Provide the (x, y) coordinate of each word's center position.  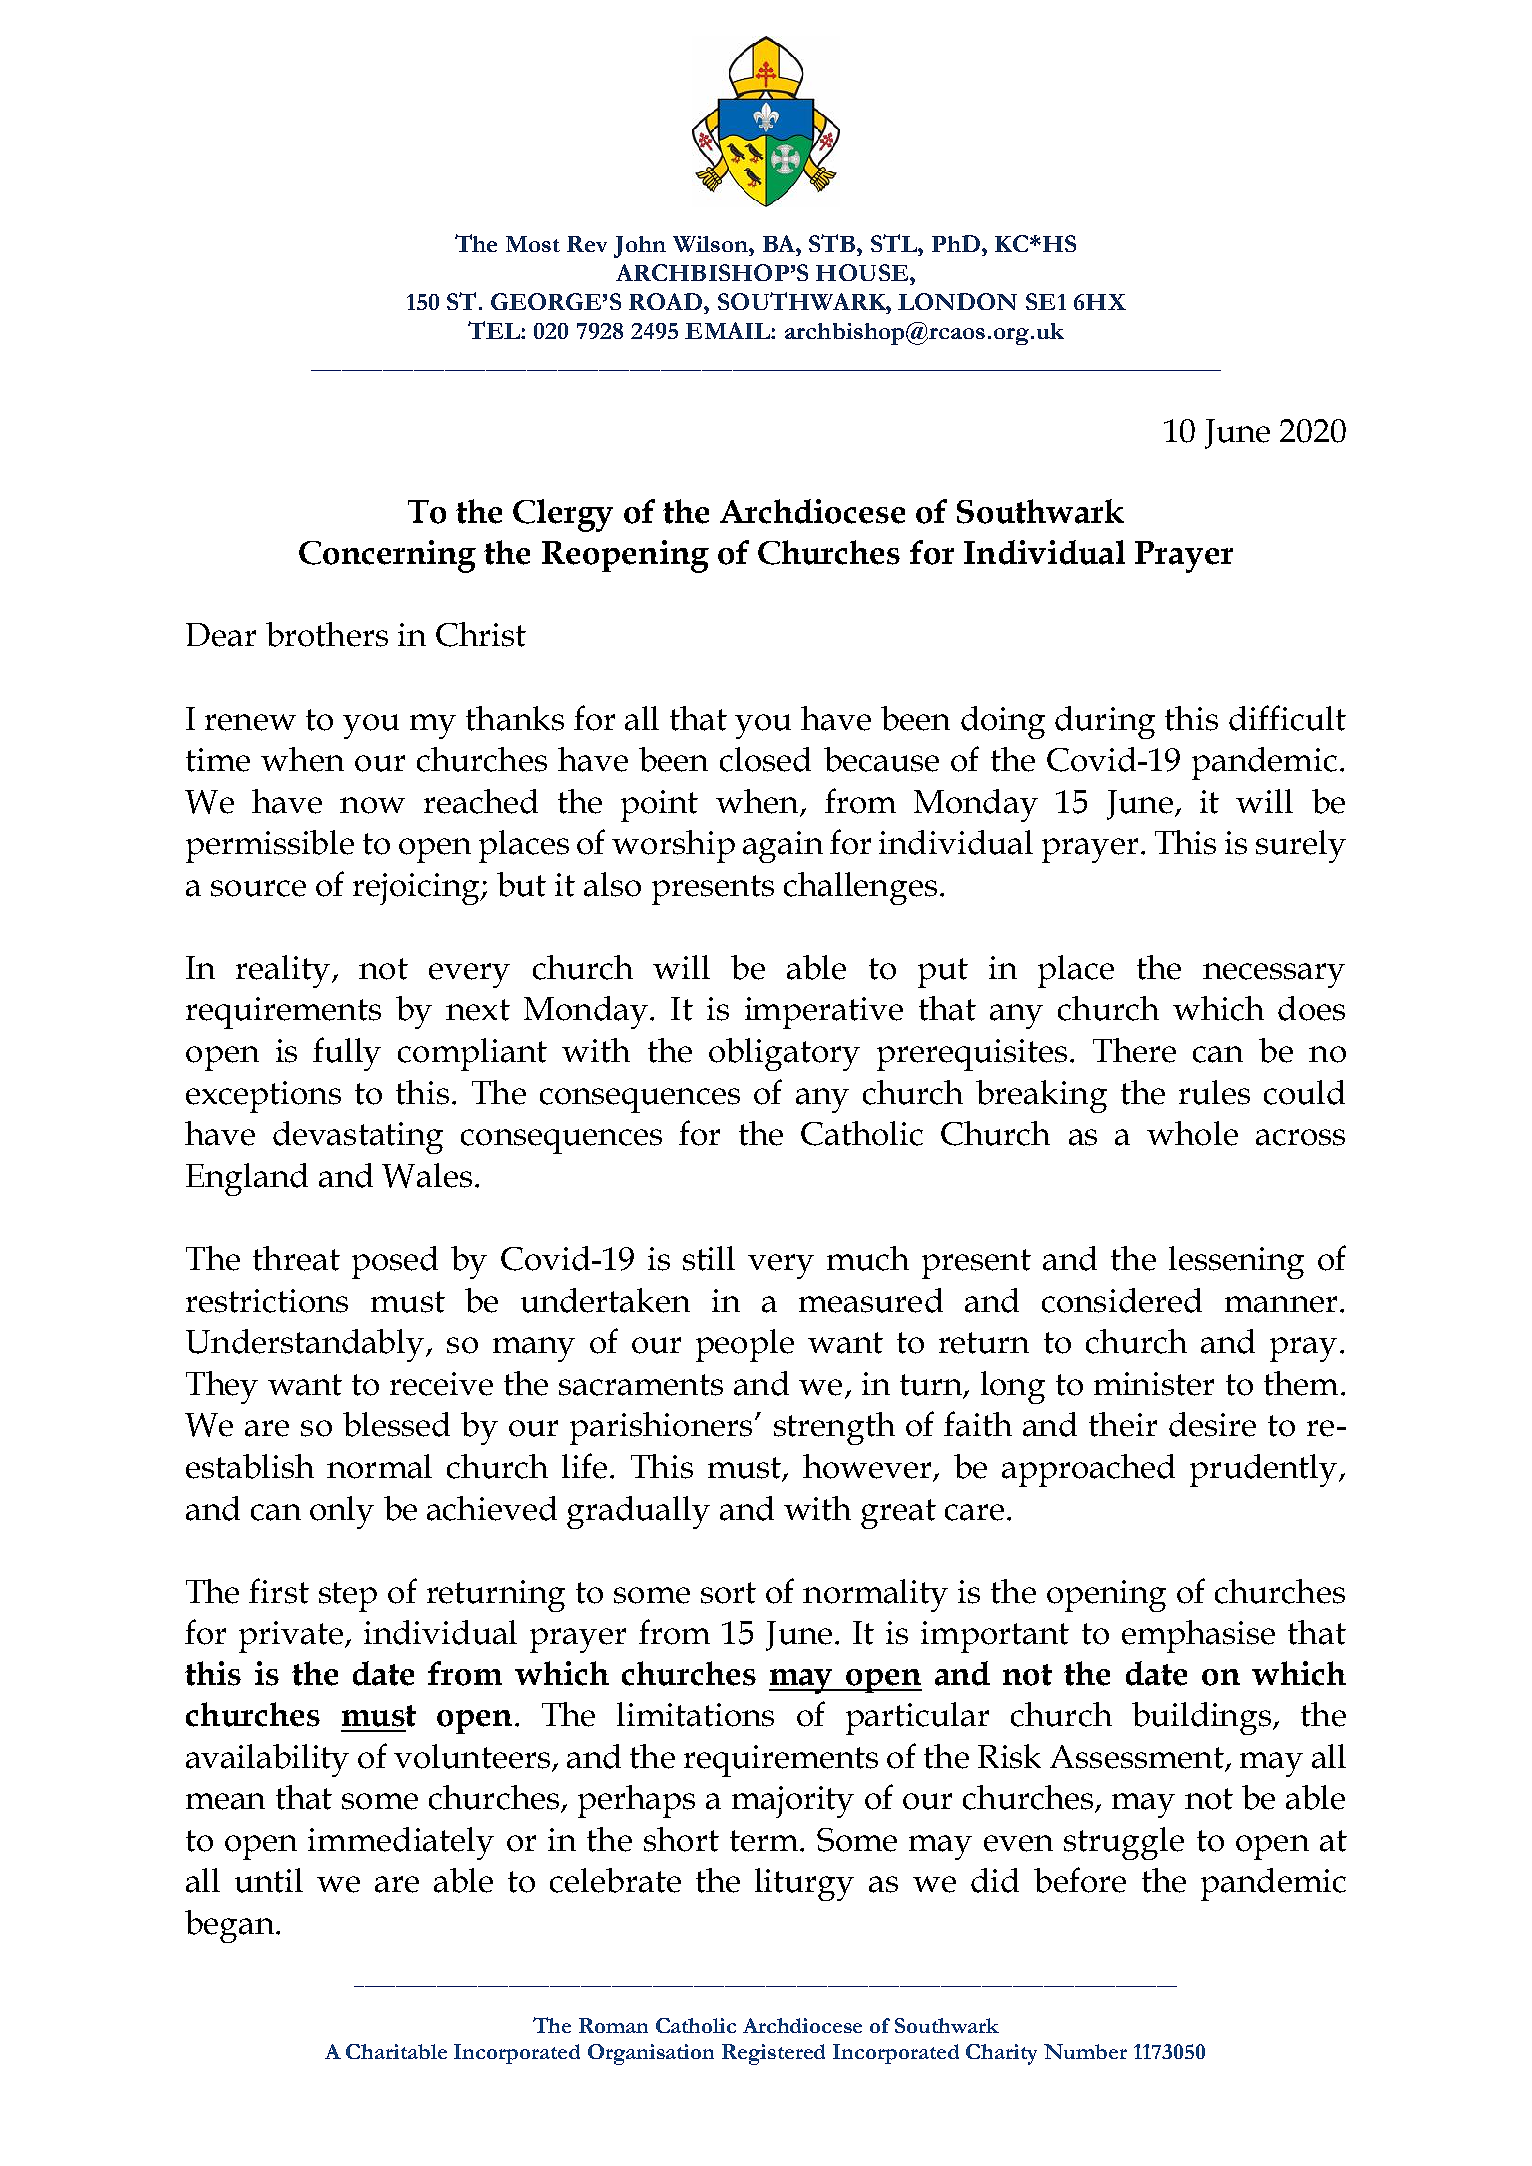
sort (728, 1593)
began (231, 1926)
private (292, 1637)
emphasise (1198, 1636)
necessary (1274, 975)
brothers (327, 634)
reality (284, 971)
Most (533, 244)
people (745, 1345)
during (1105, 722)
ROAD (667, 301)
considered (1122, 1300)
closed (765, 759)
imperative (824, 1013)
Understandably (306, 1345)
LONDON (957, 301)
